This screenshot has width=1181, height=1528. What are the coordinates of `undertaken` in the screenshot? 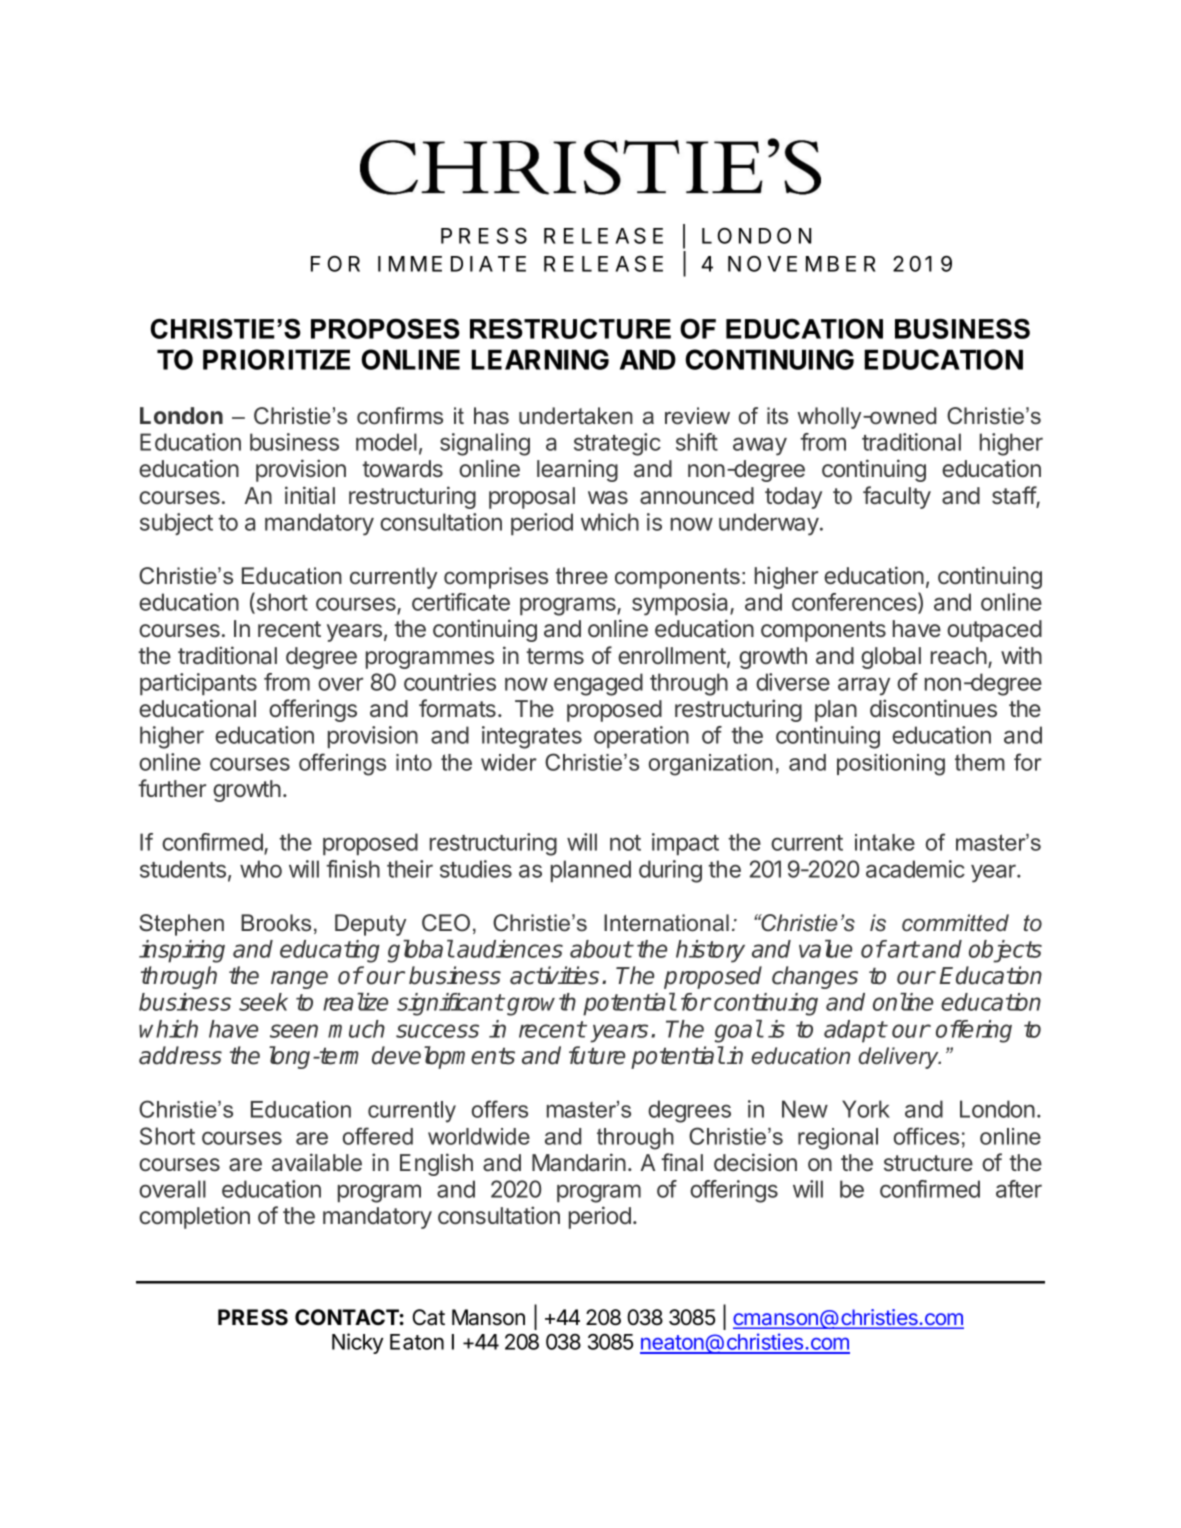 It's located at (576, 416).
